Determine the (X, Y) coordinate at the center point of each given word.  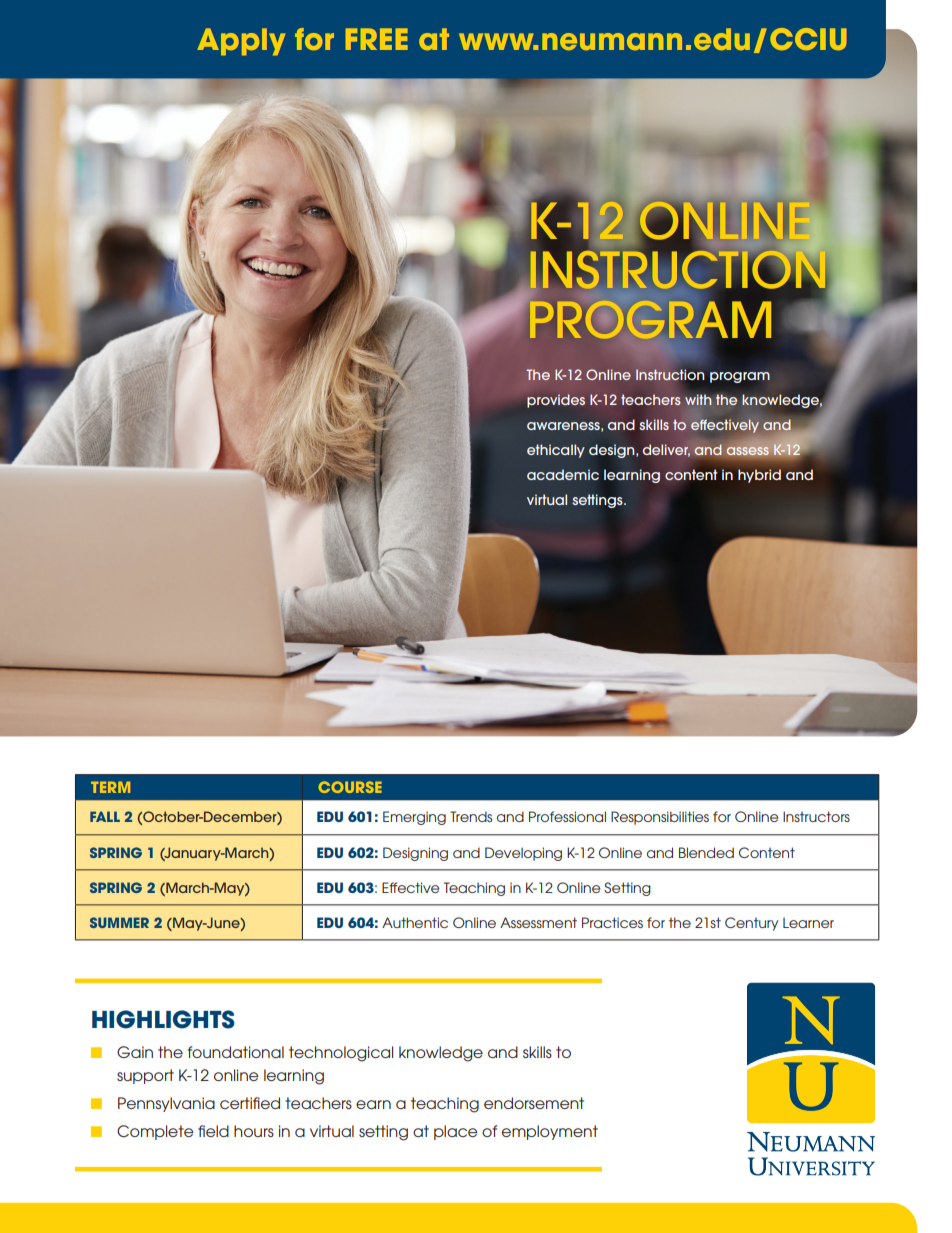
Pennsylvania (166, 1104)
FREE (377, 39)
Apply (241, 42)
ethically (556, 451)
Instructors (816, 816)
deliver (666, 450)
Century (751, 924)
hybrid (759, 476)
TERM (111, 787)
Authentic (415, 922)
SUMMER (119, 922)
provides (556, 401)
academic (563, 474)
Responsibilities (660, 818)
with (698, 399)
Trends (471, 816)
